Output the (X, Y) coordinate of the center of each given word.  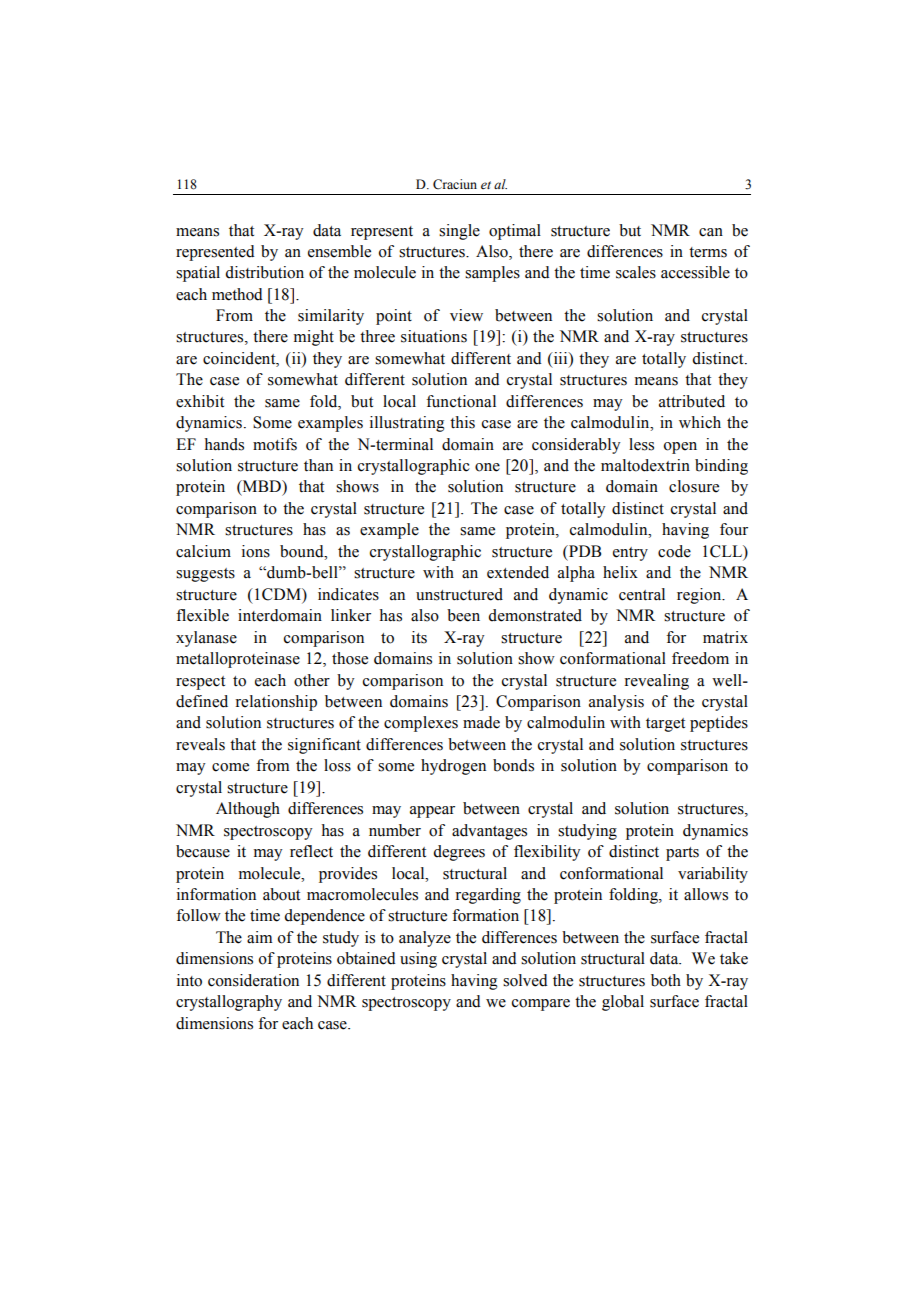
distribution (264, 272)
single (459, 232)
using (418, 960)
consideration (253, 980)
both (666, 980)
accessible (695, 272)
